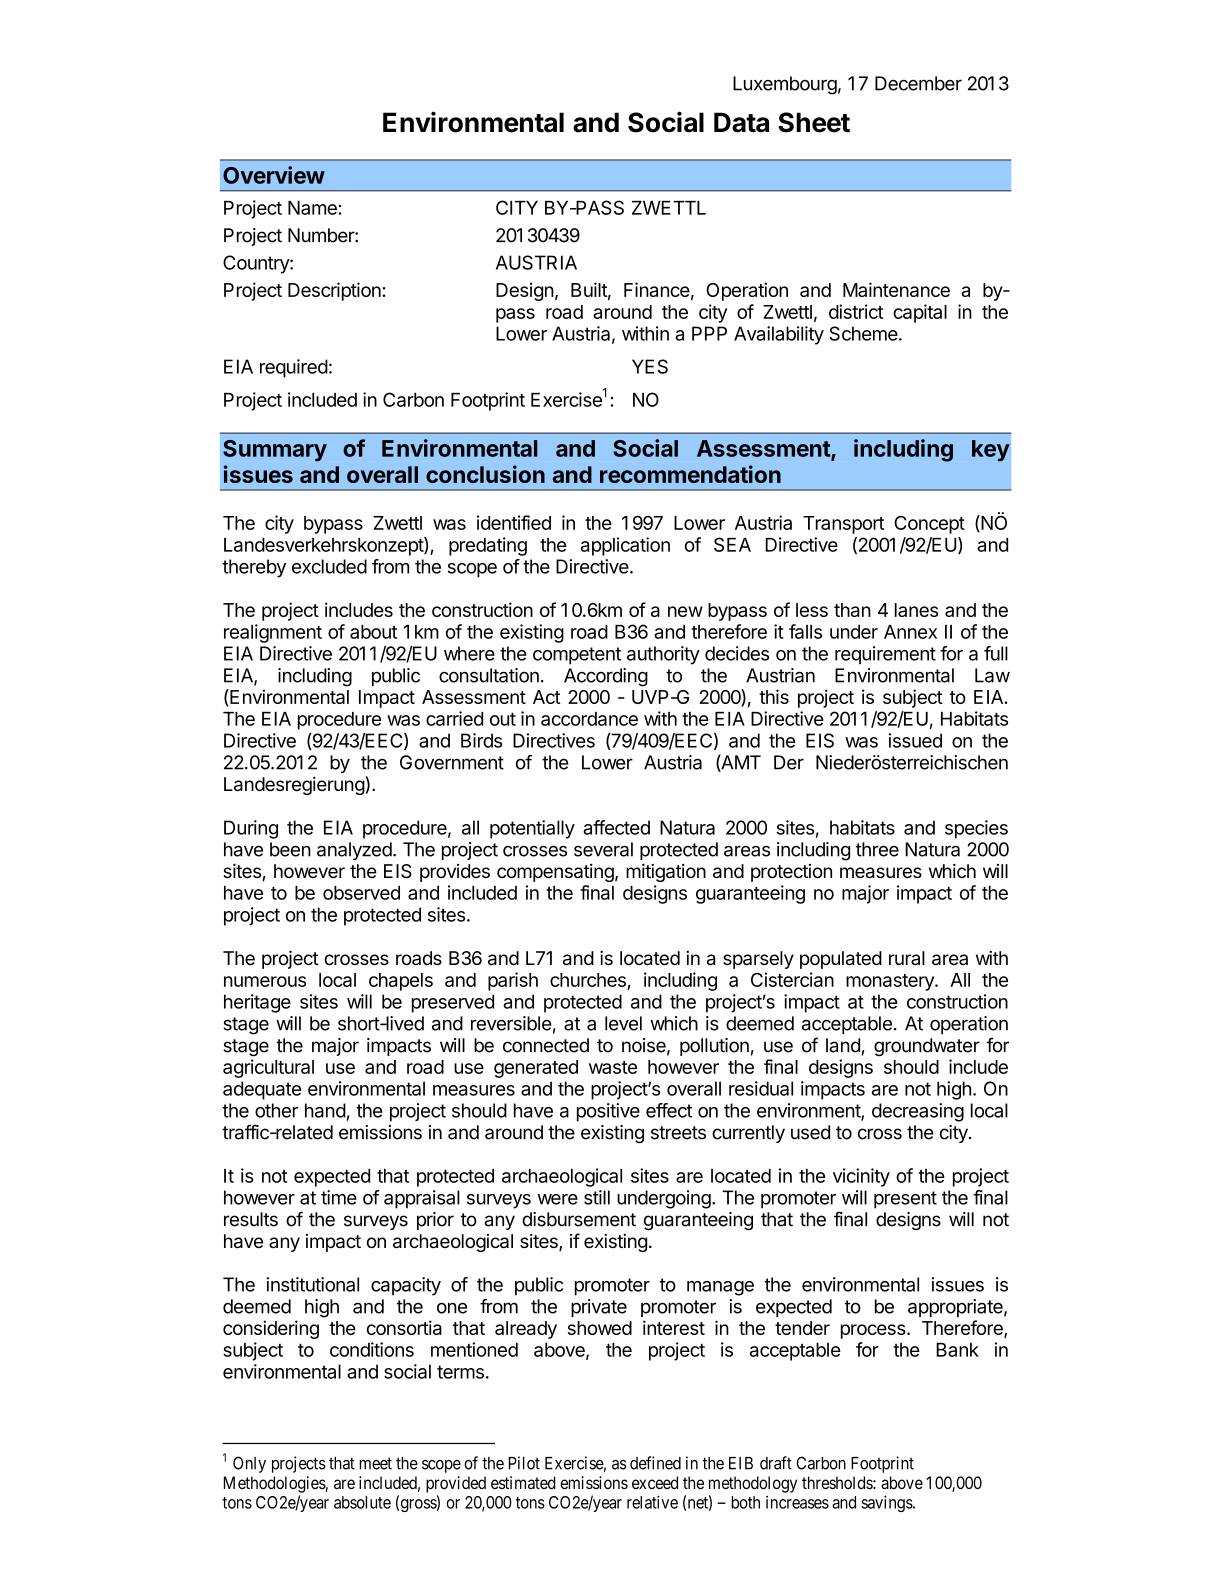  What do you see at coordinates (690, 474) in the screenshot?
I see `recommendation` at bounding box center [690, 474].
